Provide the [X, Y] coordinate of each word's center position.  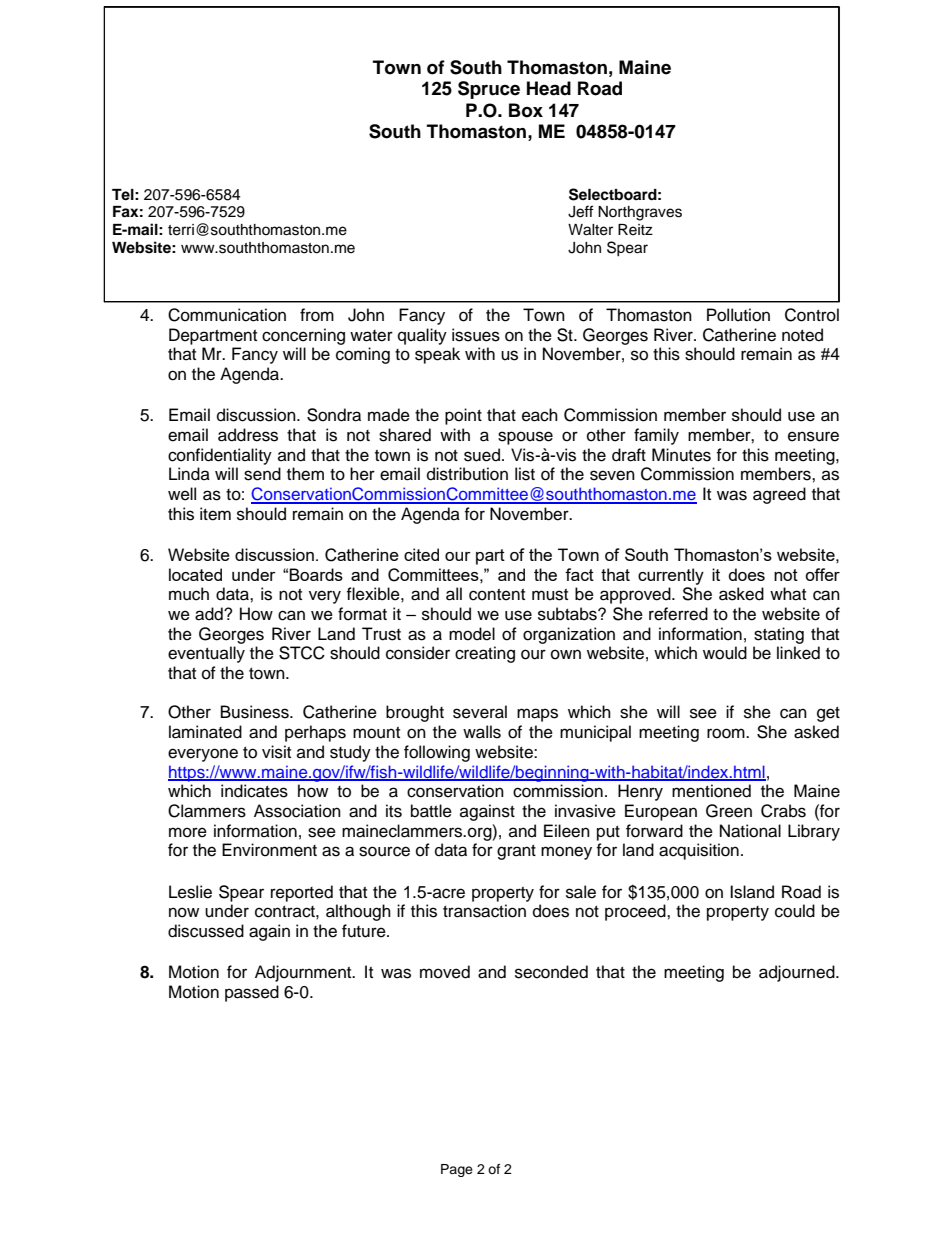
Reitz [635, 230]
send [262, 474]
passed [252, 993]
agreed [779, 495]
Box [526, 110]
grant [516, 852]
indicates [254, 791]
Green [729, 811]
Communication [227, 315]
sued [482, 455]
